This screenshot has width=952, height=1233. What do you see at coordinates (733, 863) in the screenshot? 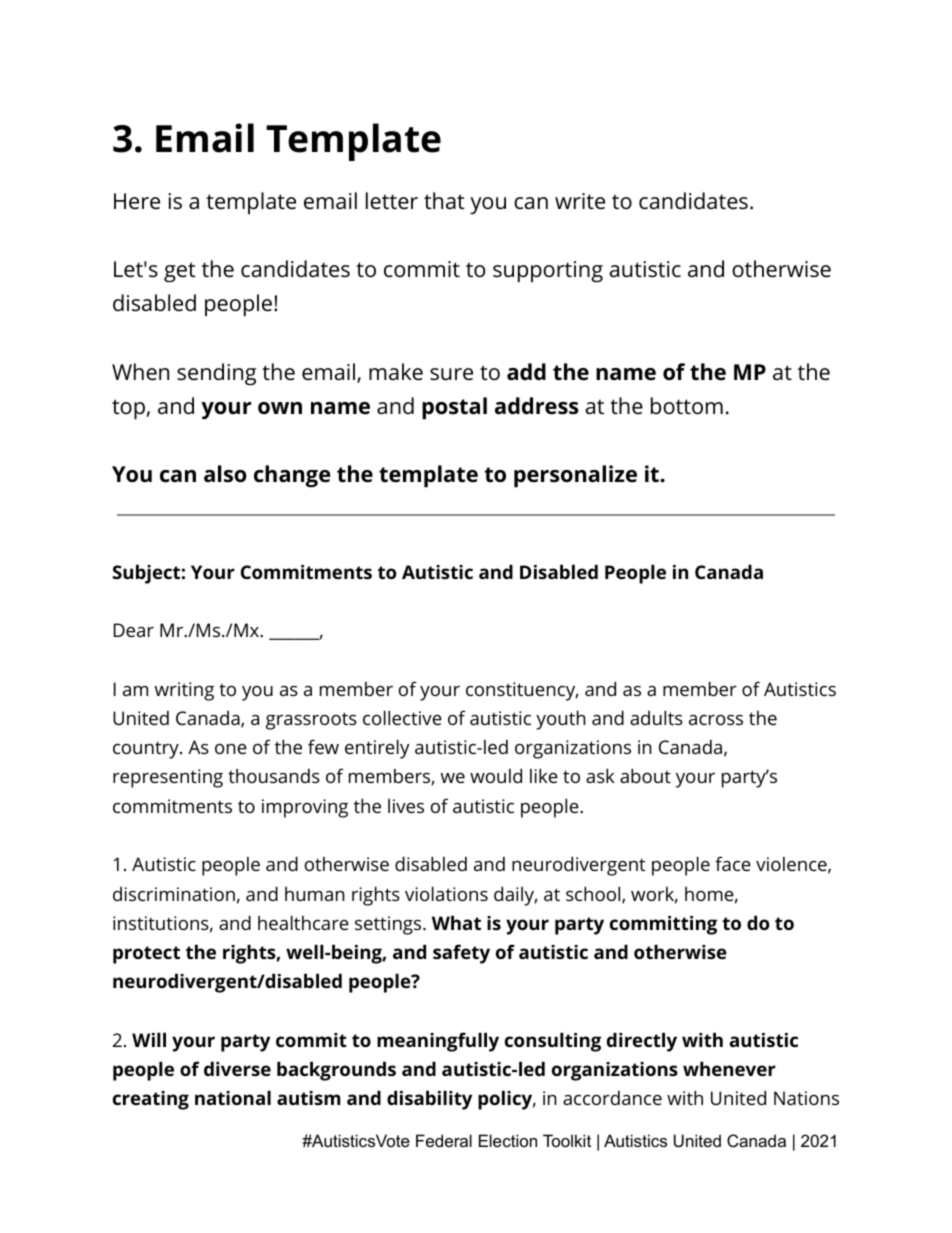
I see `face` at bounding box center [733, 863].
